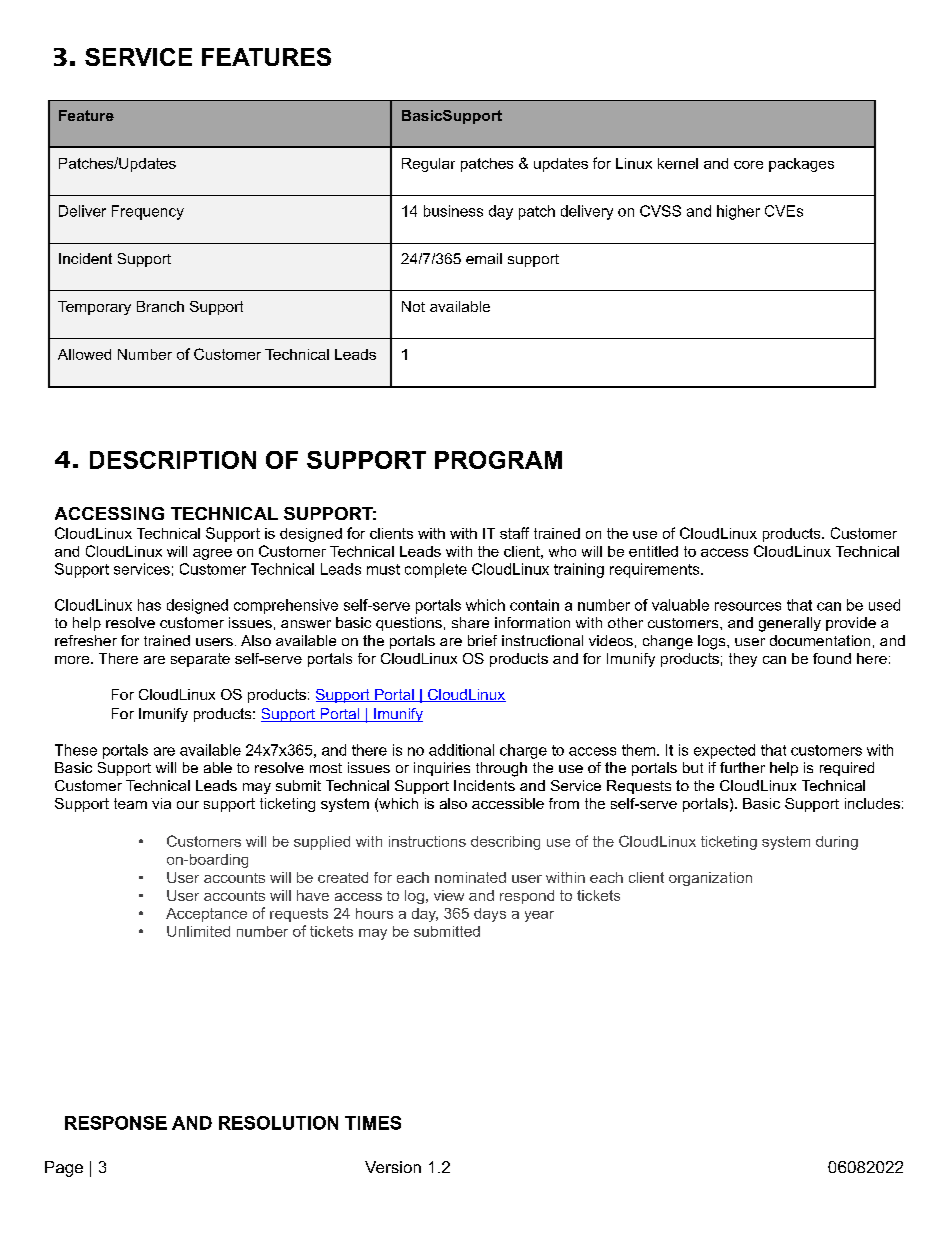 Image resolution: width=952 pixels, height=1233 pixels. I want to click on Frequency, so click(148, 212).
